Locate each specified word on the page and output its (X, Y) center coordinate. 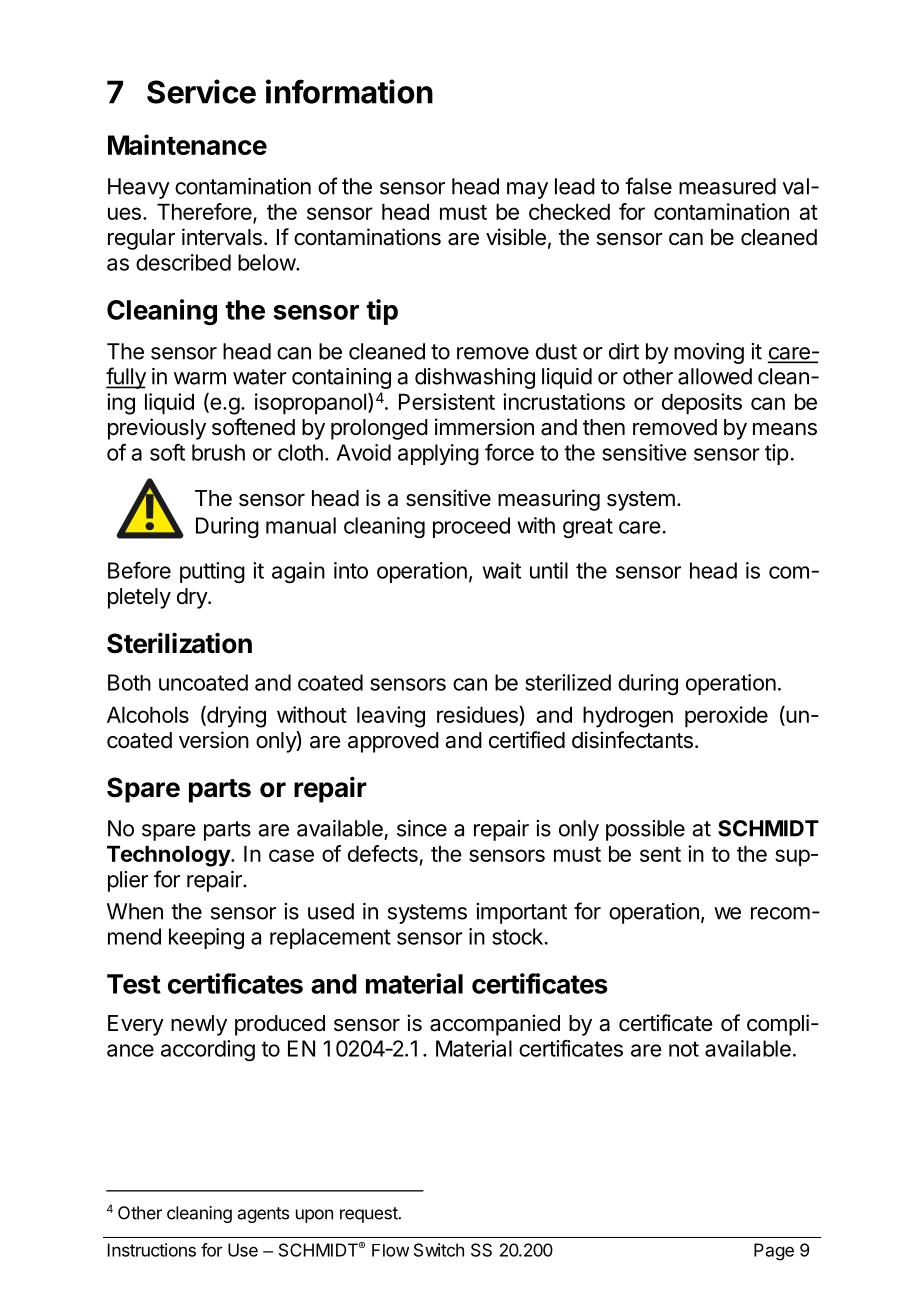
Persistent (447, 401)
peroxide (726, 717)
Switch (439, 1250)
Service (201, 91)
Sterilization (179, 643)
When (135, 911)
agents (263, 1215)
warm (200, 378)
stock (517, 936)
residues (477, 714)
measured (727, 186)
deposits (702, 404)
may (527, 190)
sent (660, 854)
